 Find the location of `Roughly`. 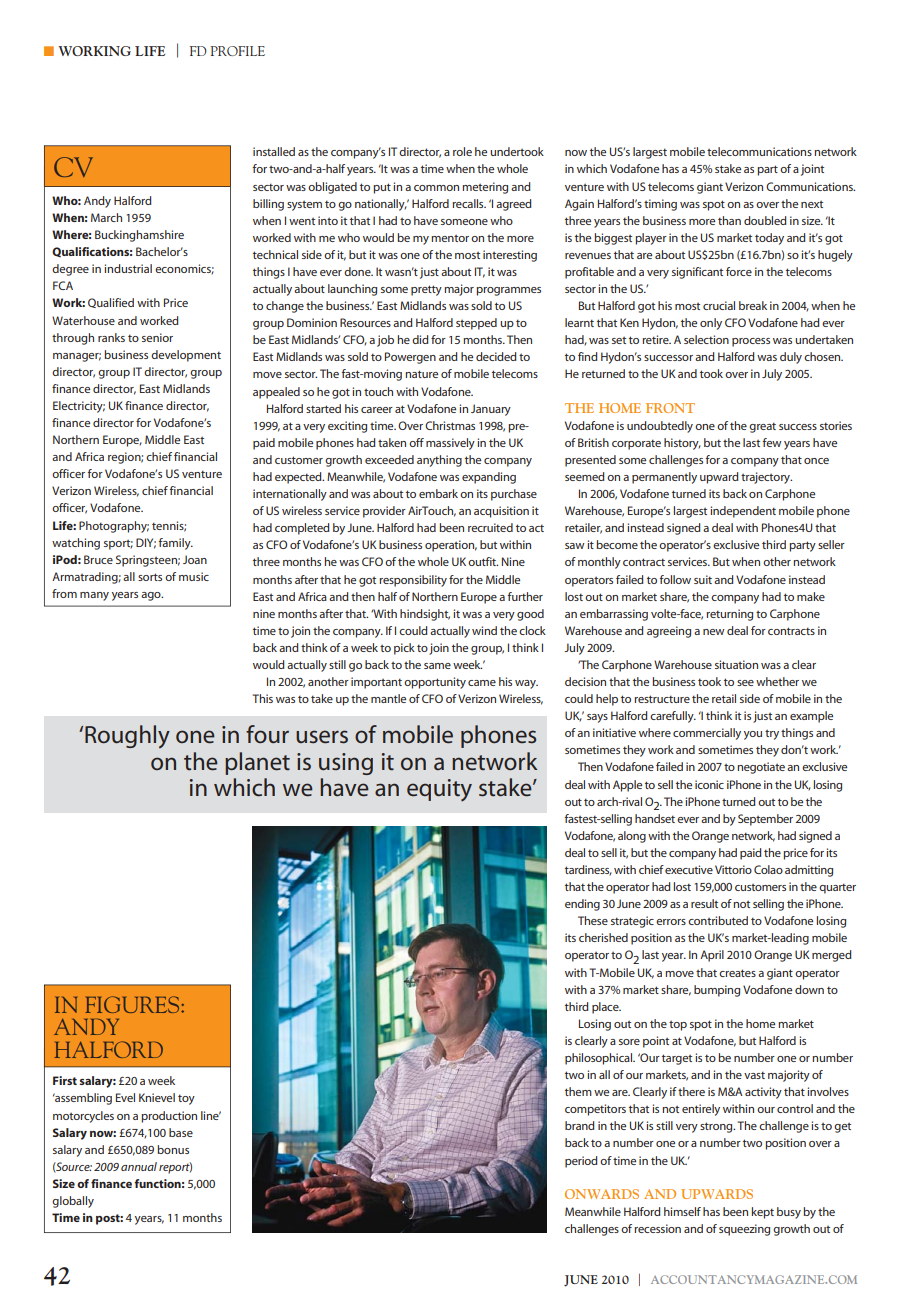

Roughly is located at coordinates (127, 737).
